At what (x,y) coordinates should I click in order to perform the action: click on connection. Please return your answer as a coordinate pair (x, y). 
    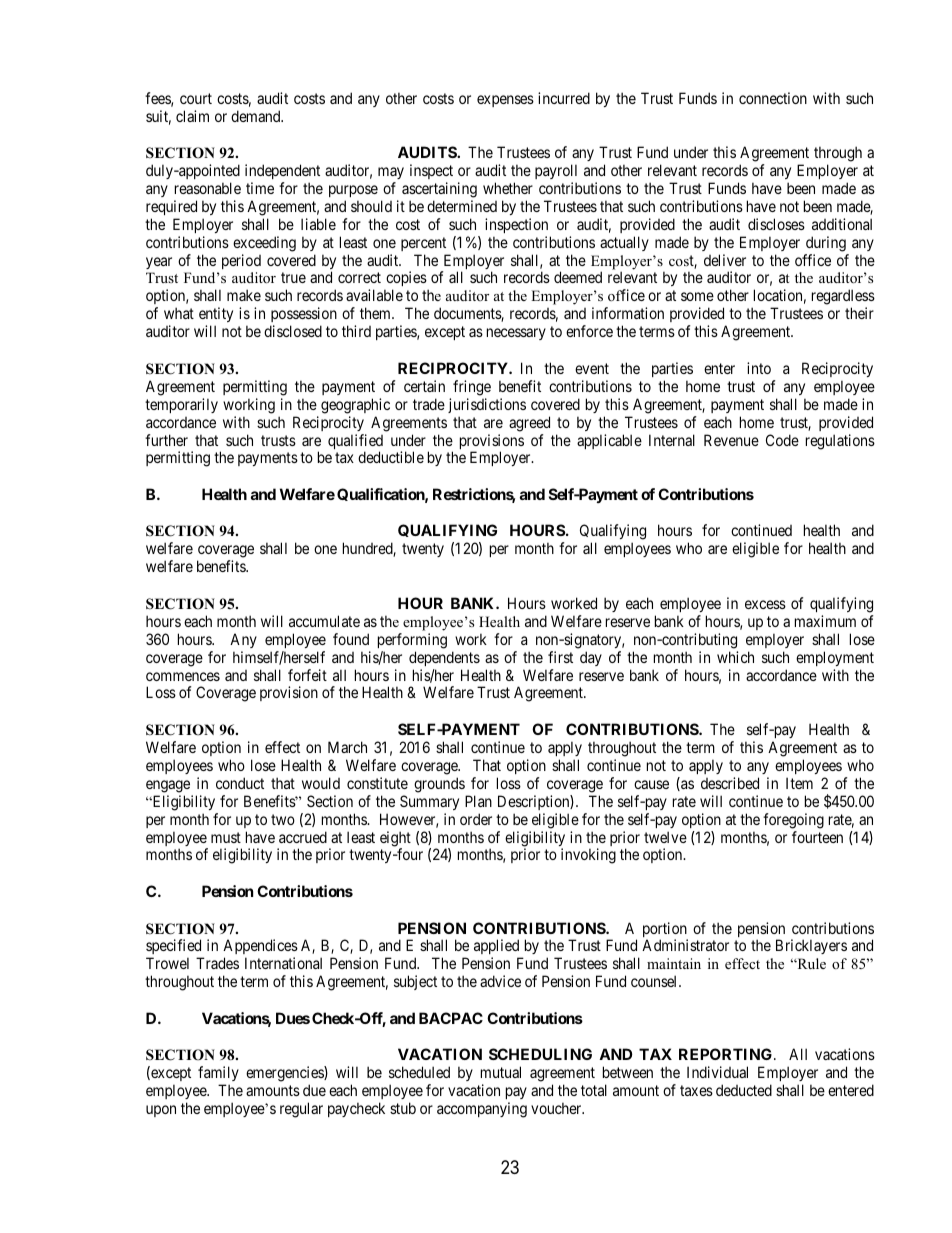
    Looking at the image, I should click on (773, 98).
